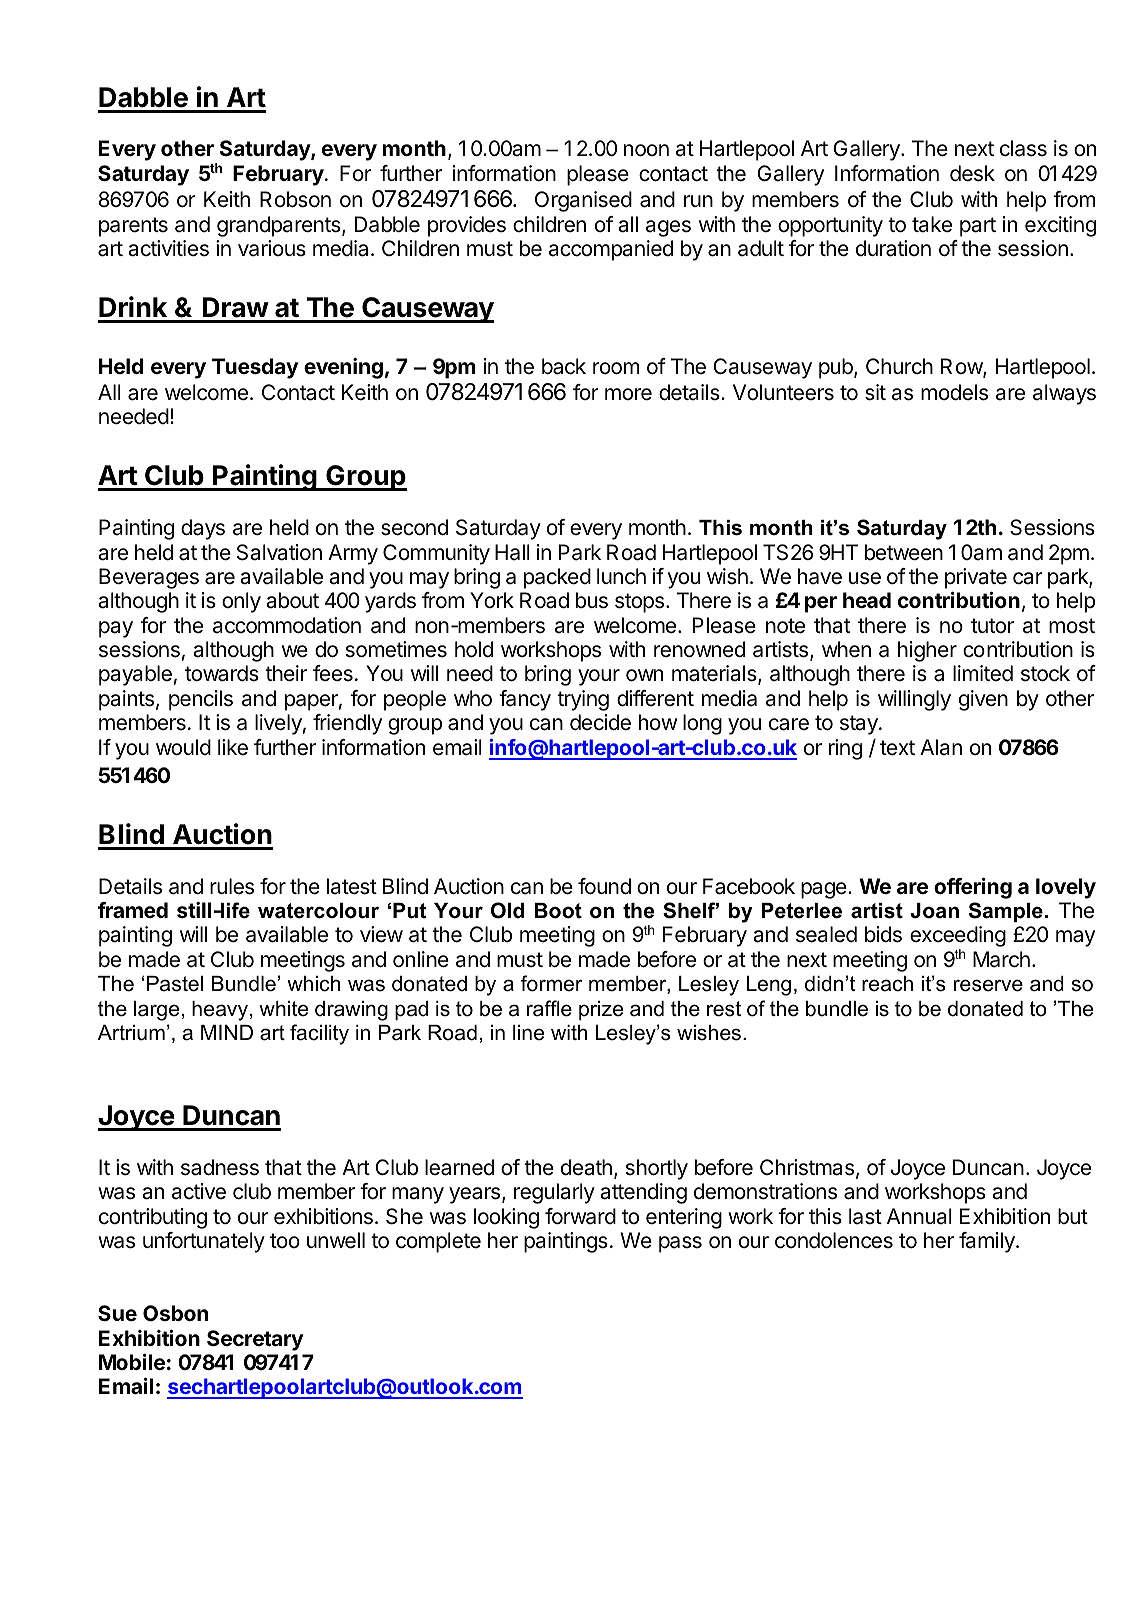  I want to click on Robson, so click(295, 199).
